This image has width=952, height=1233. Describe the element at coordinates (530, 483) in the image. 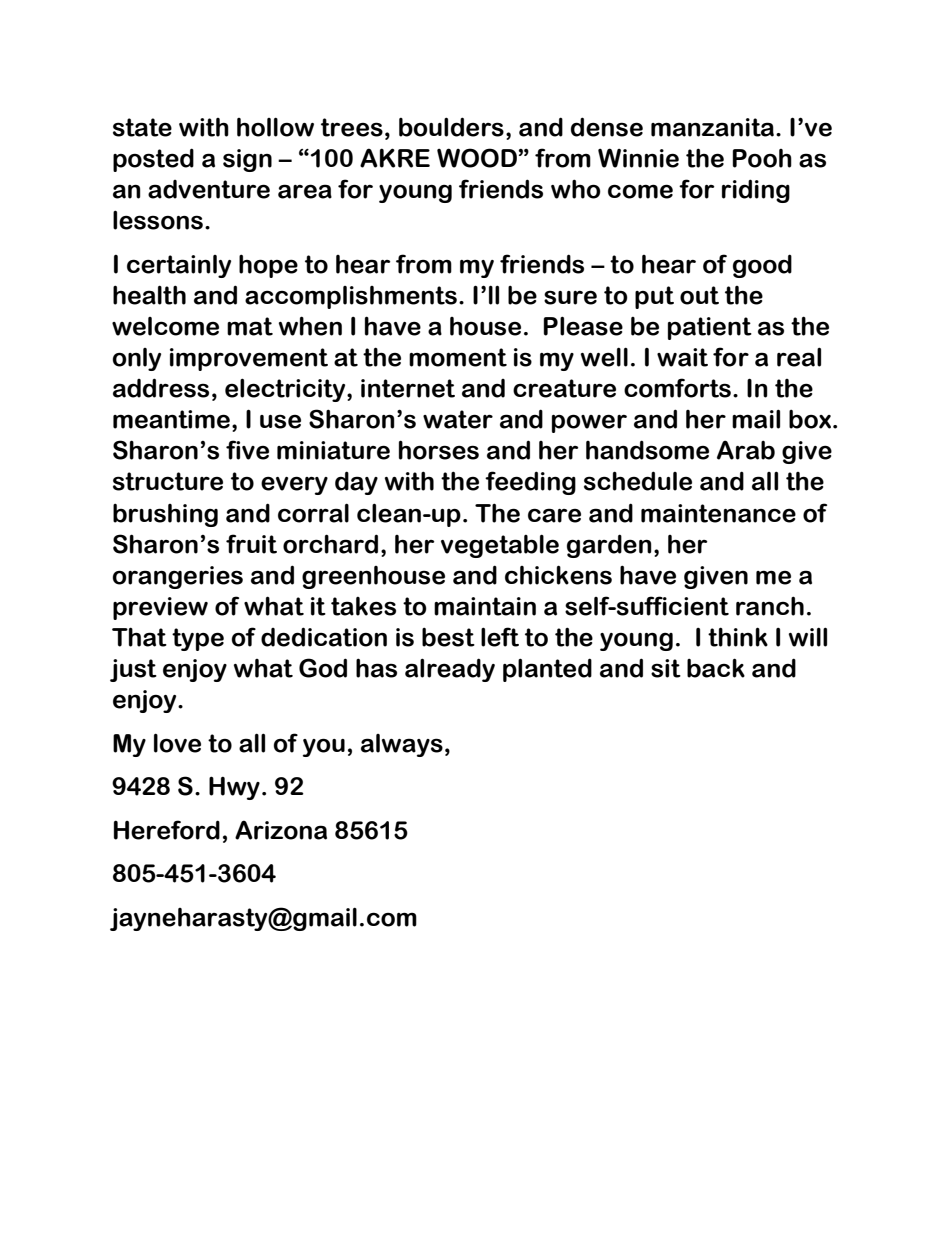

I see `feeding` at that location.
